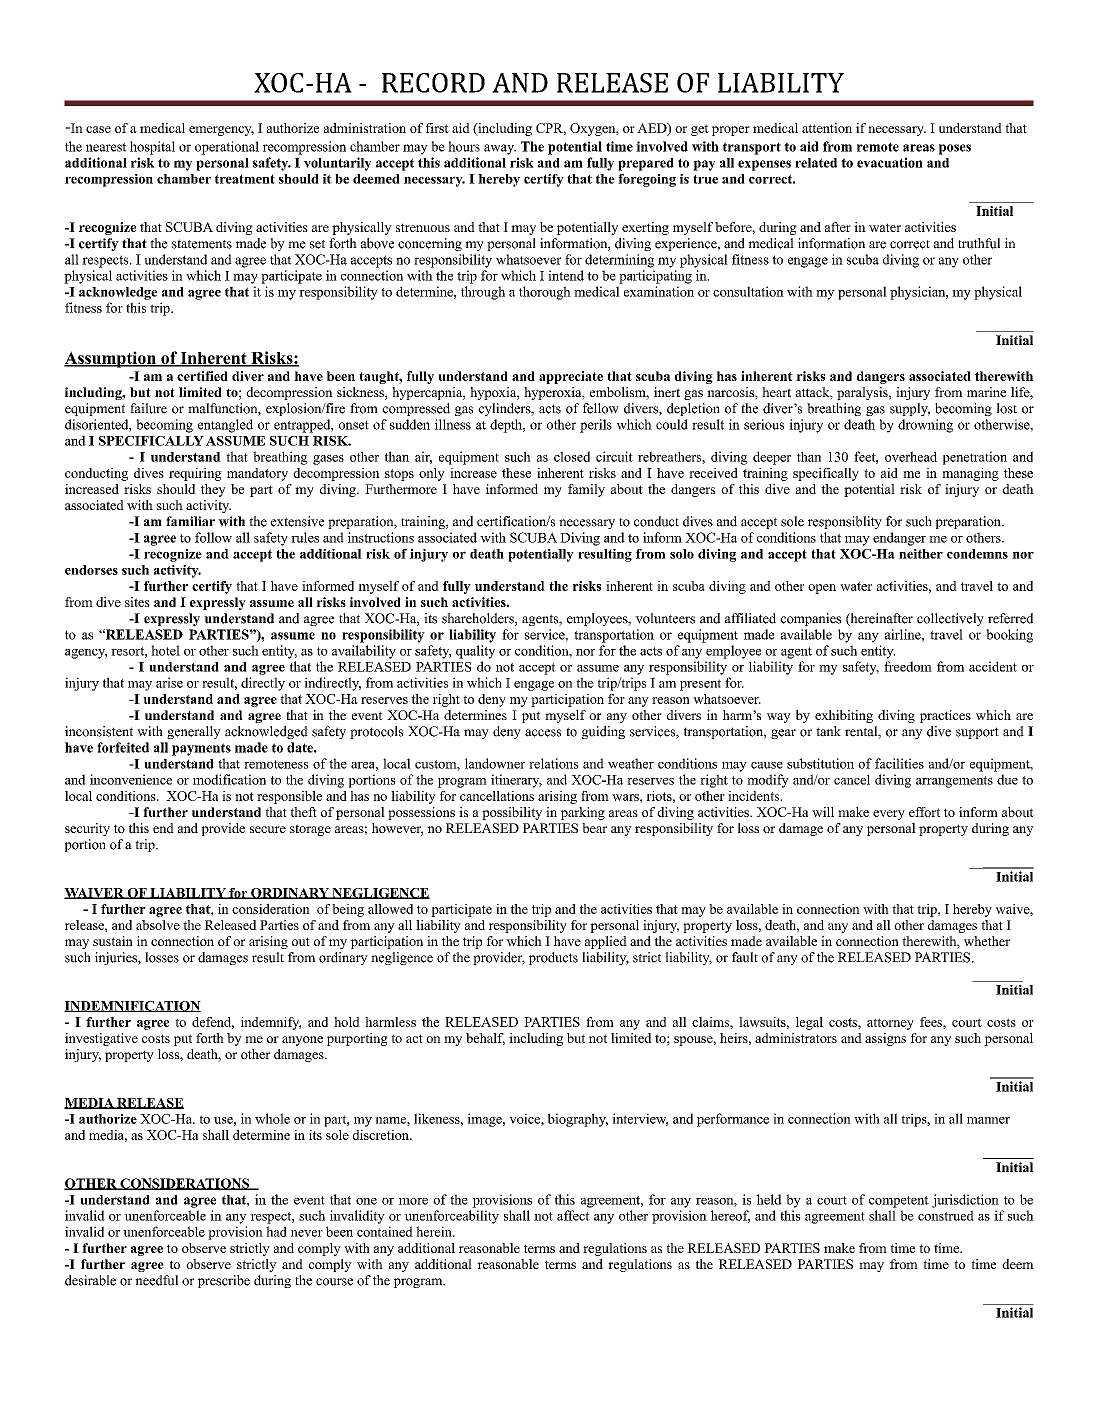 Image resolution: width=1098 pixels, height=1421 pixels. Describe the element at coordinates (500, 149) in the screenshot. I see `away` at that location.
